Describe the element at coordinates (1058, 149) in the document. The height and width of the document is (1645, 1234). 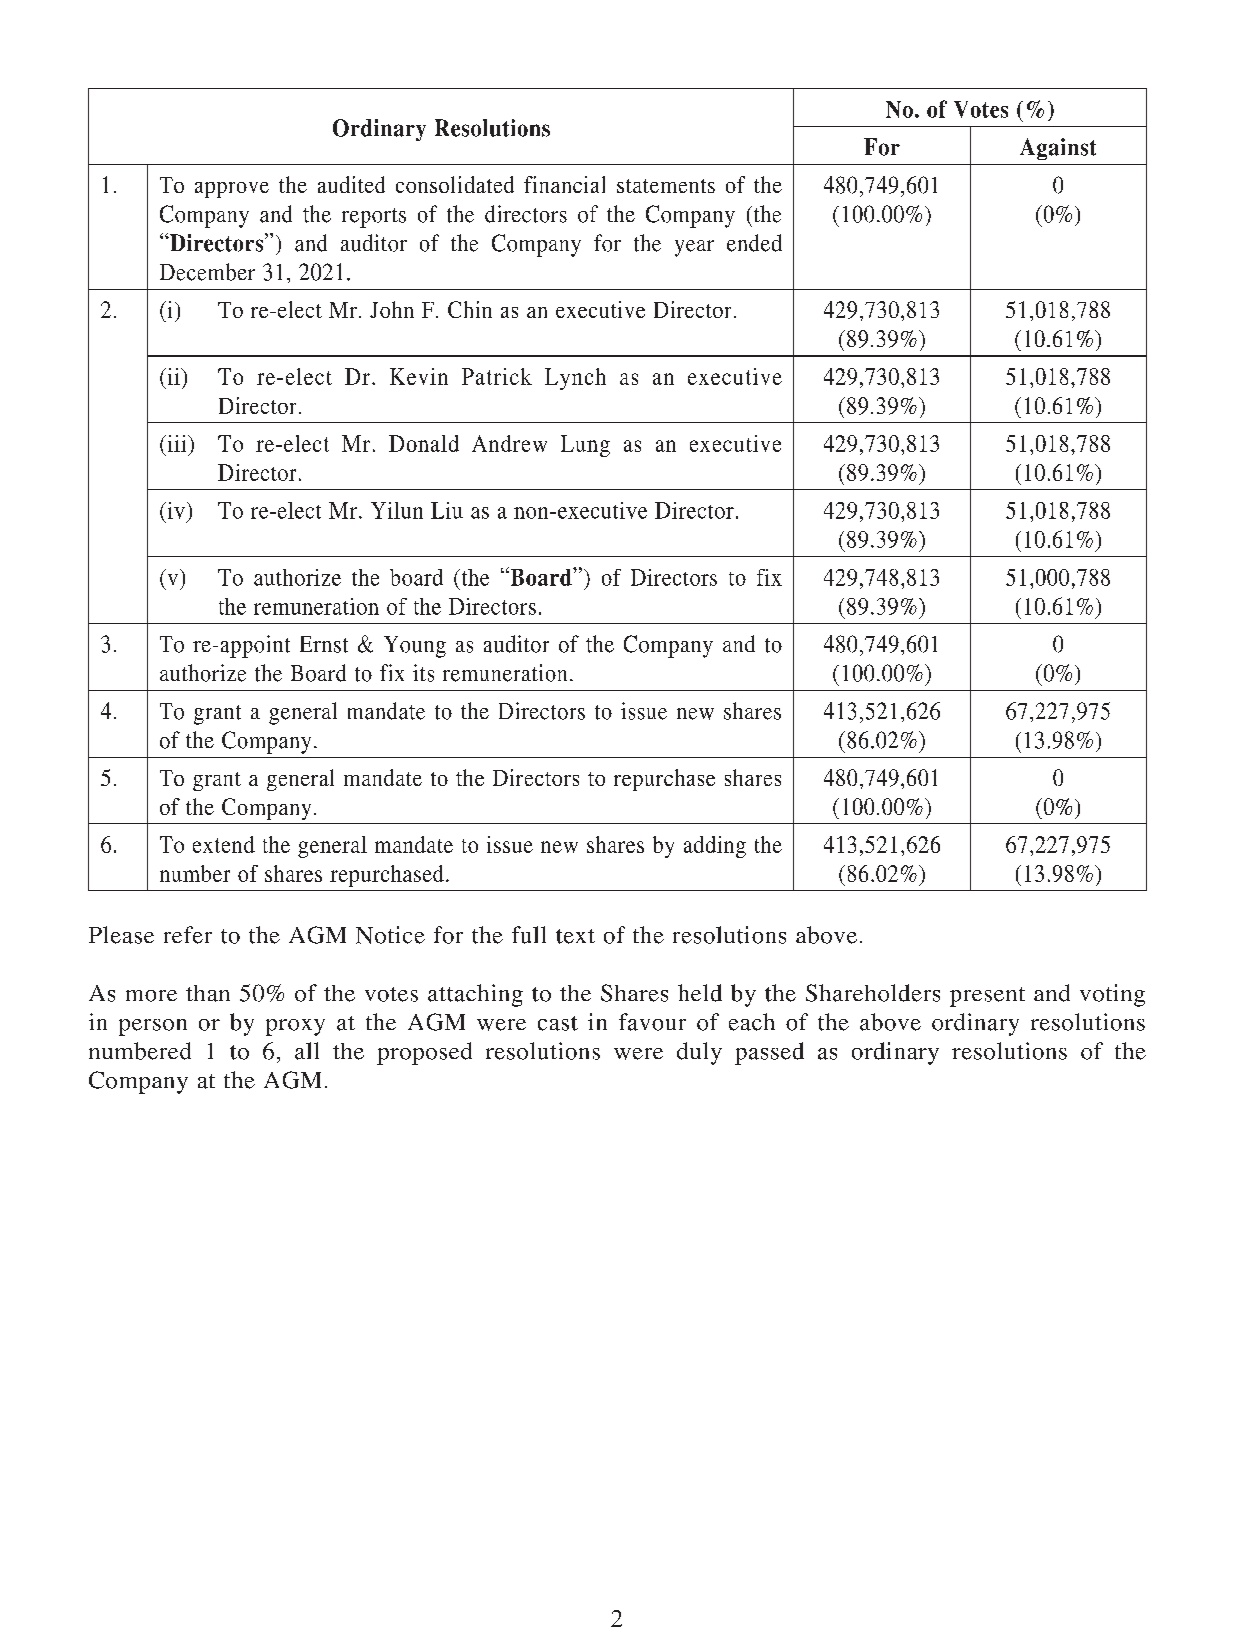
I see `Against` at that location.
